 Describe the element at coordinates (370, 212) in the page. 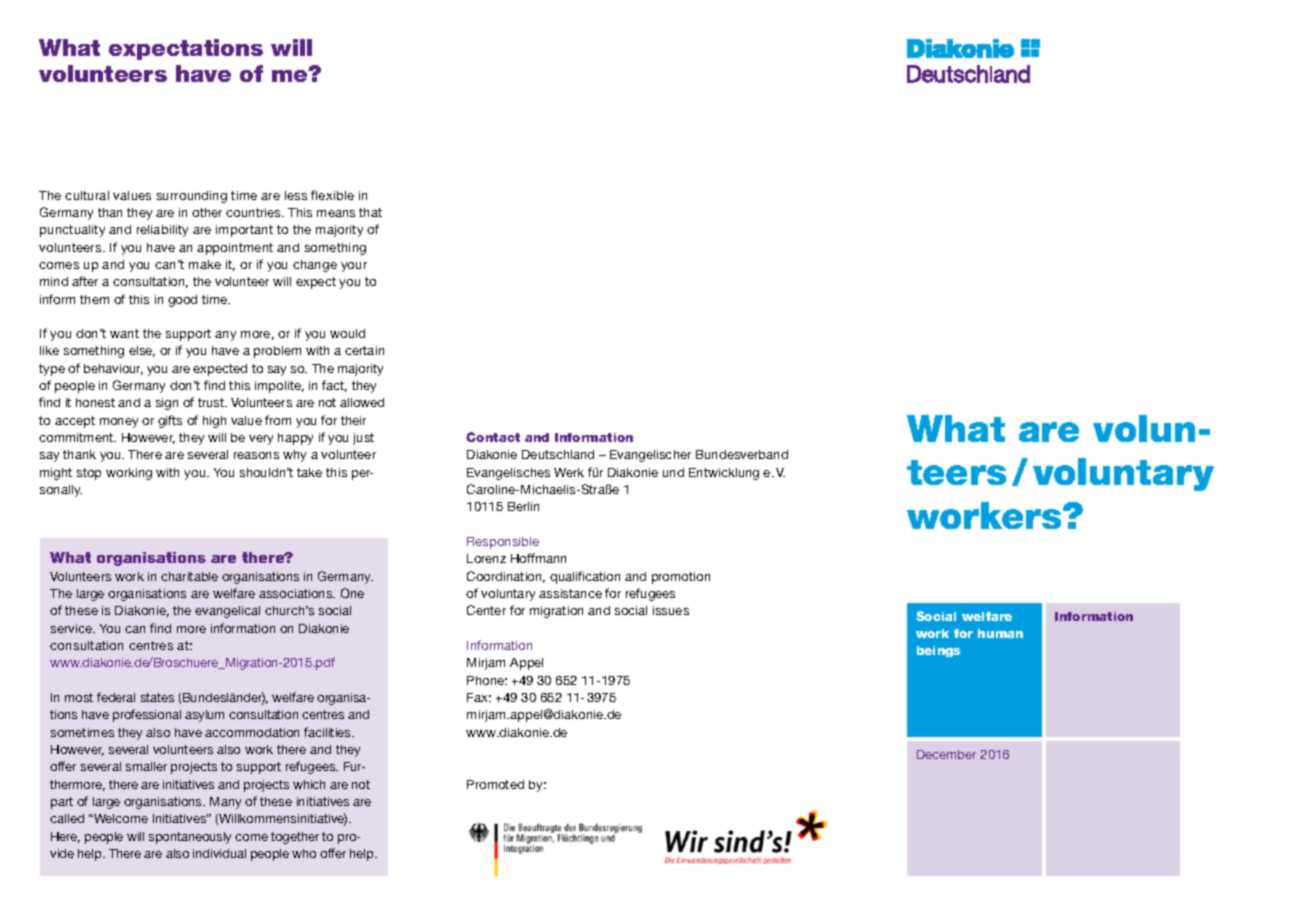

I see `that` at that location.
